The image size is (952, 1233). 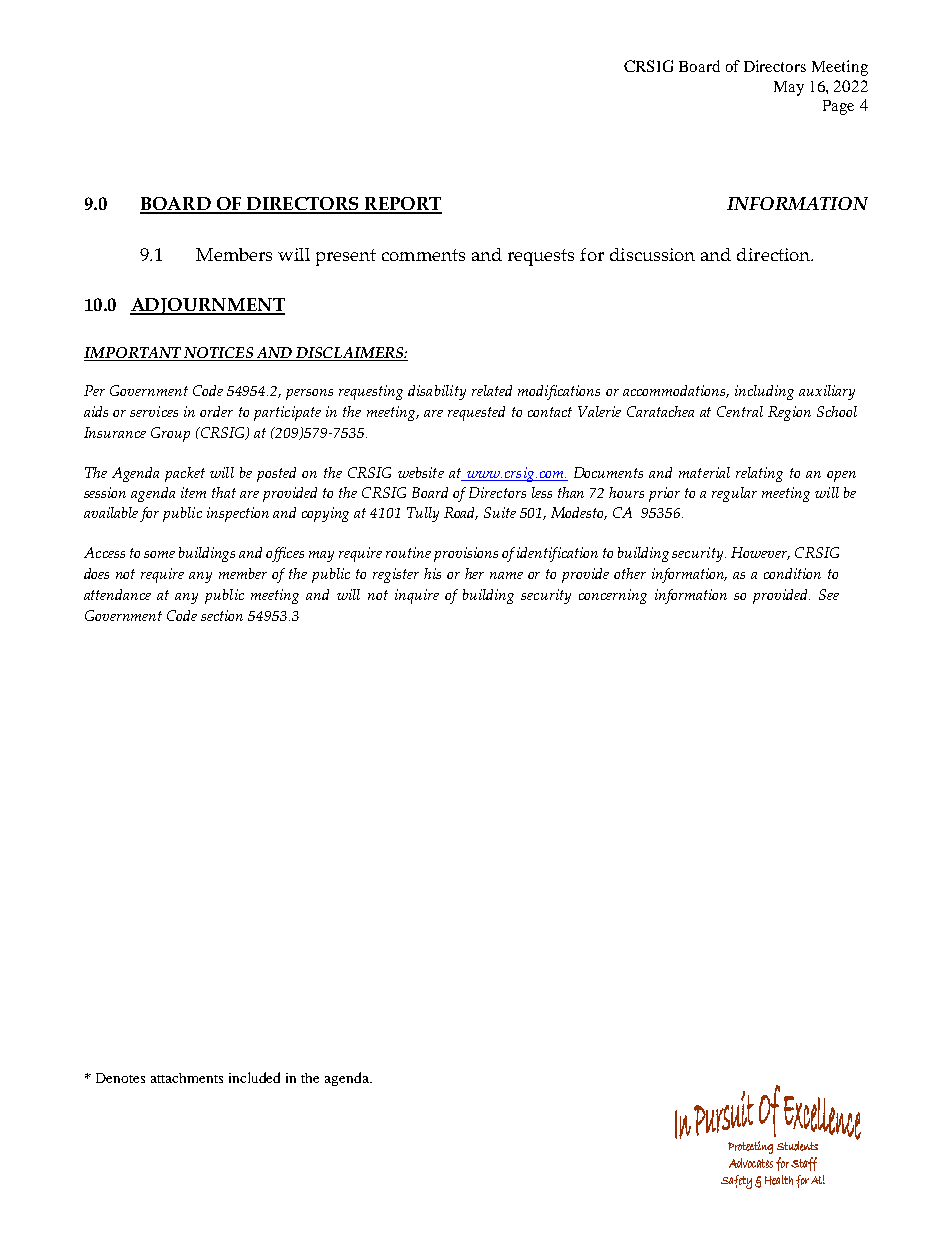 What do you see at coordinates (402, 205) in the document?
I see `REPORT` at bounding box center [402, 205].
